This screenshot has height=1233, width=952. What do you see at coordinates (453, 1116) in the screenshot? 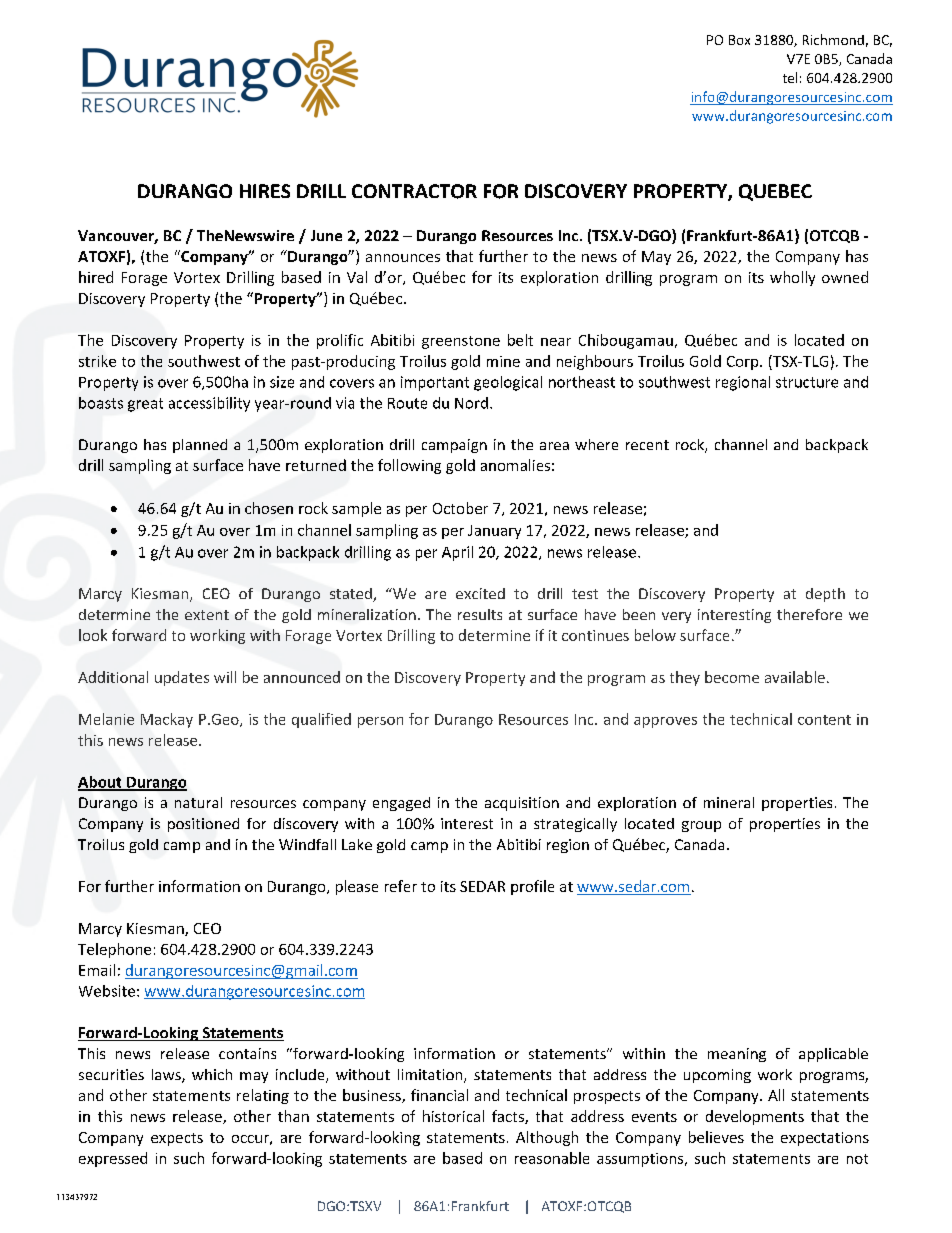
I see `historical` at bounding box center [453, 1116].
